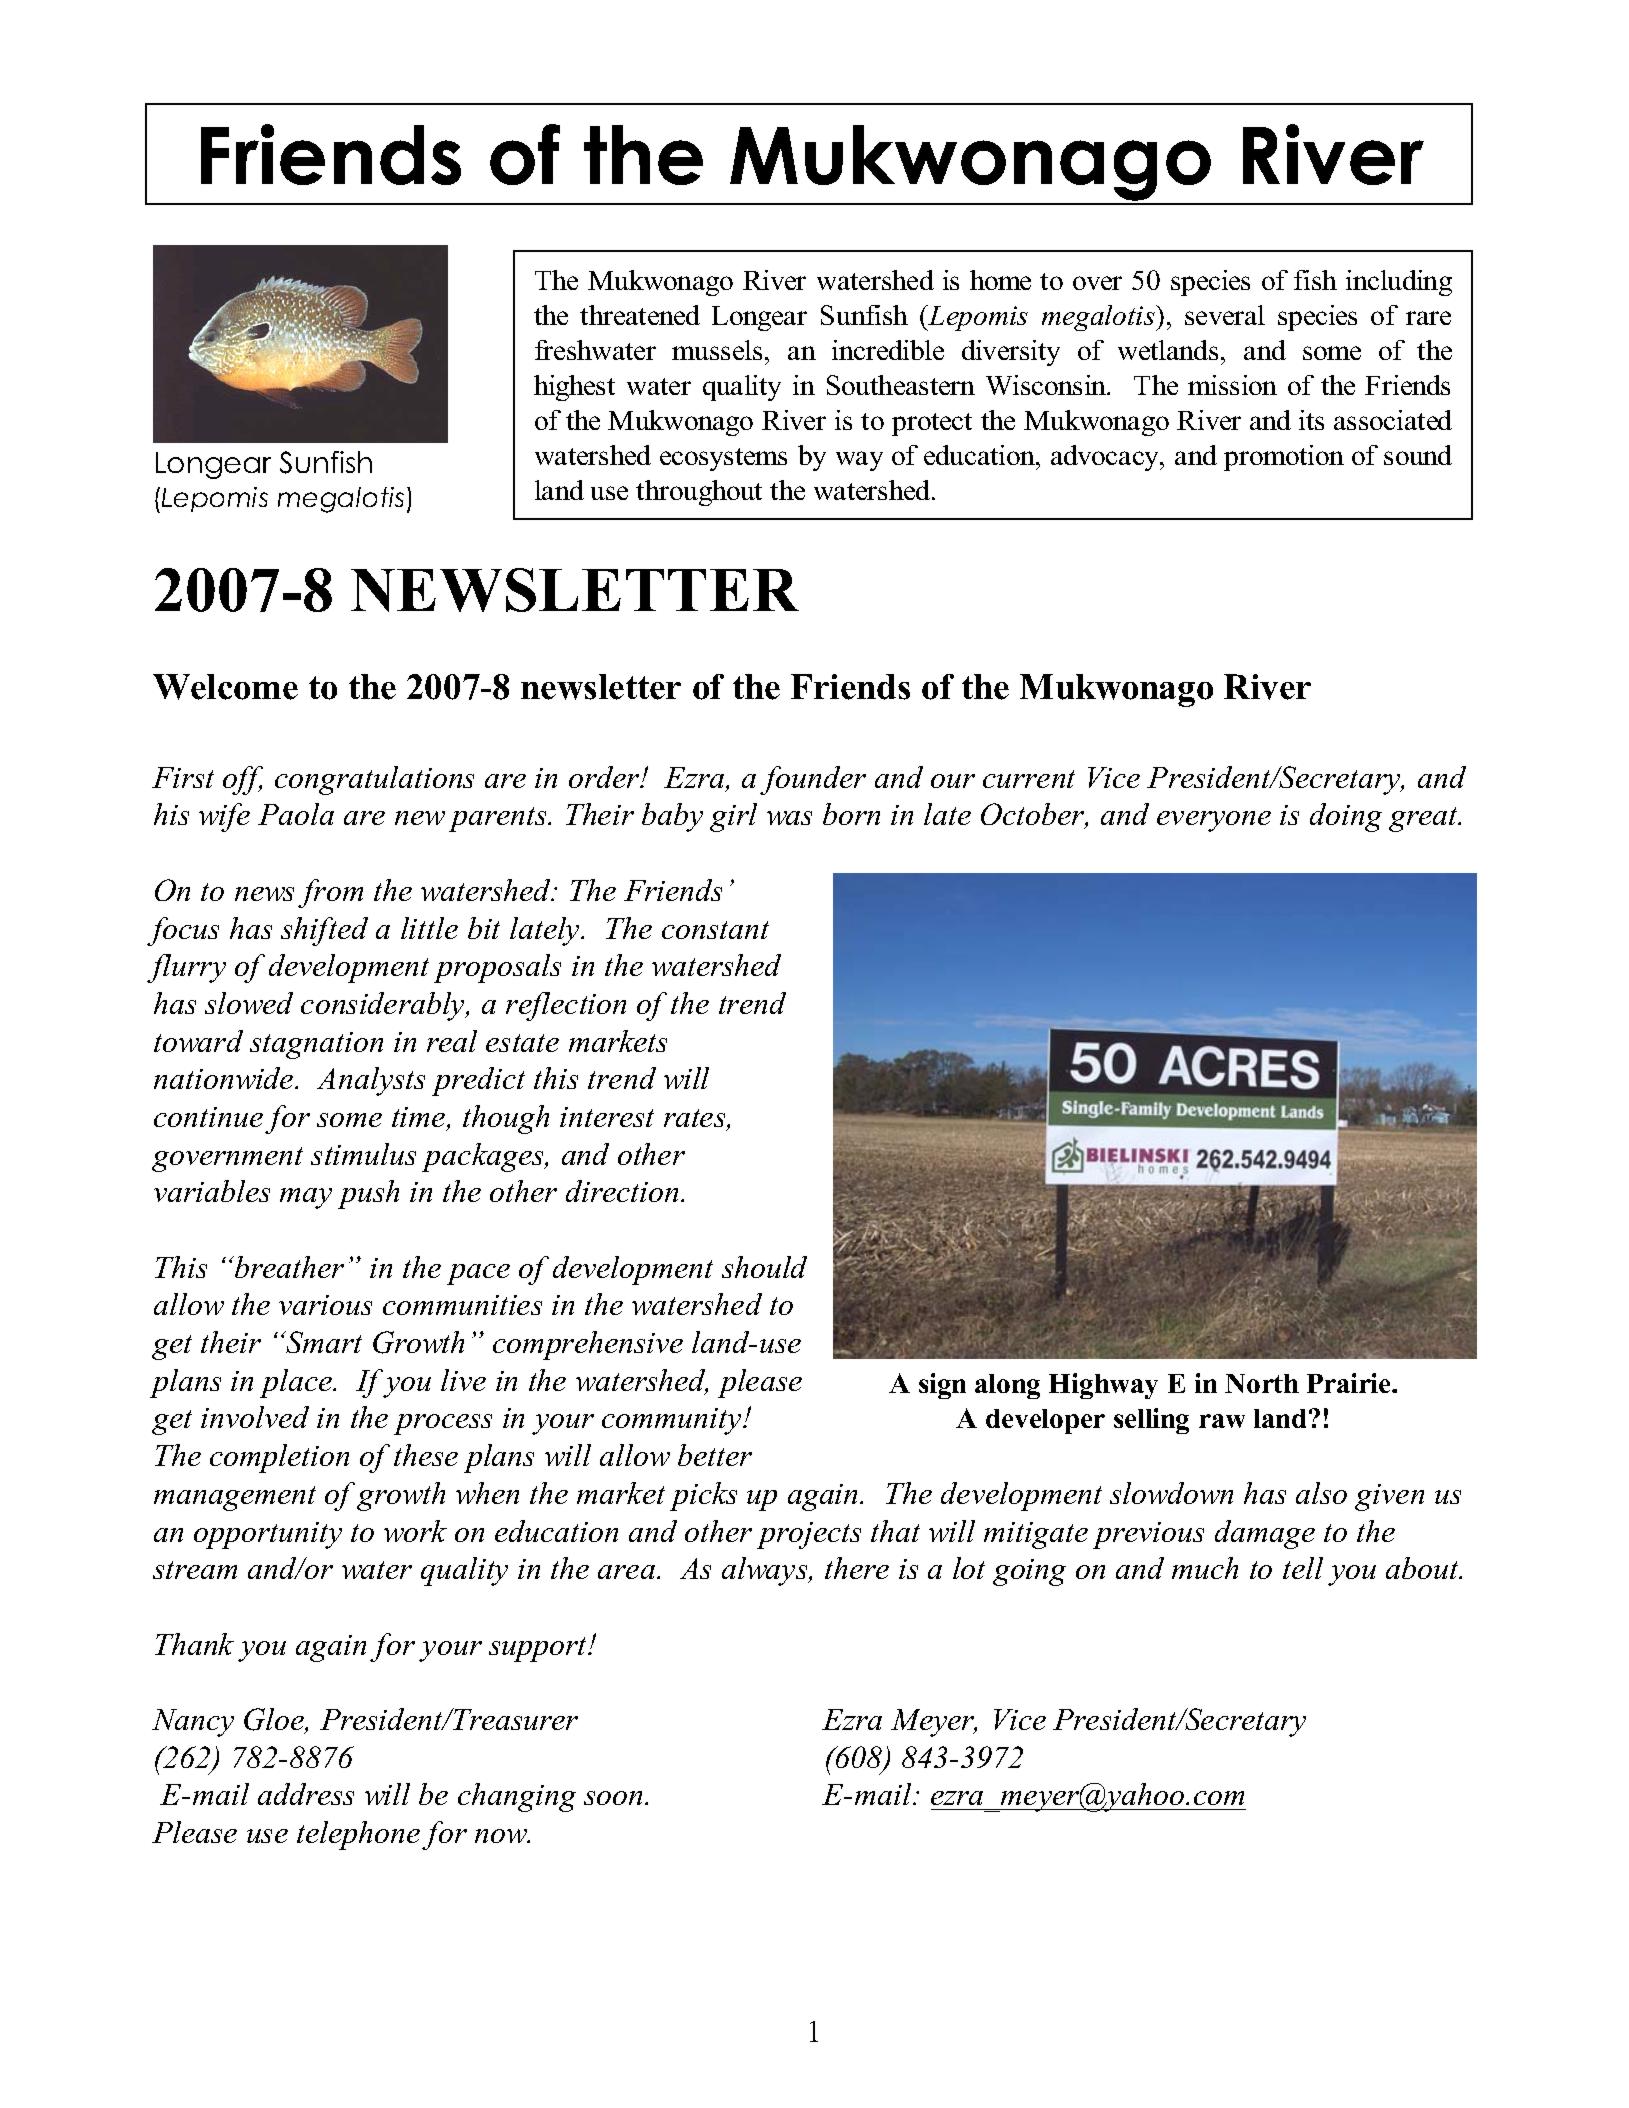 The width and height of the page is (1629, 2108). Describe the element at coordinates (615, 1798) in the page. I see `soon` at that location.
